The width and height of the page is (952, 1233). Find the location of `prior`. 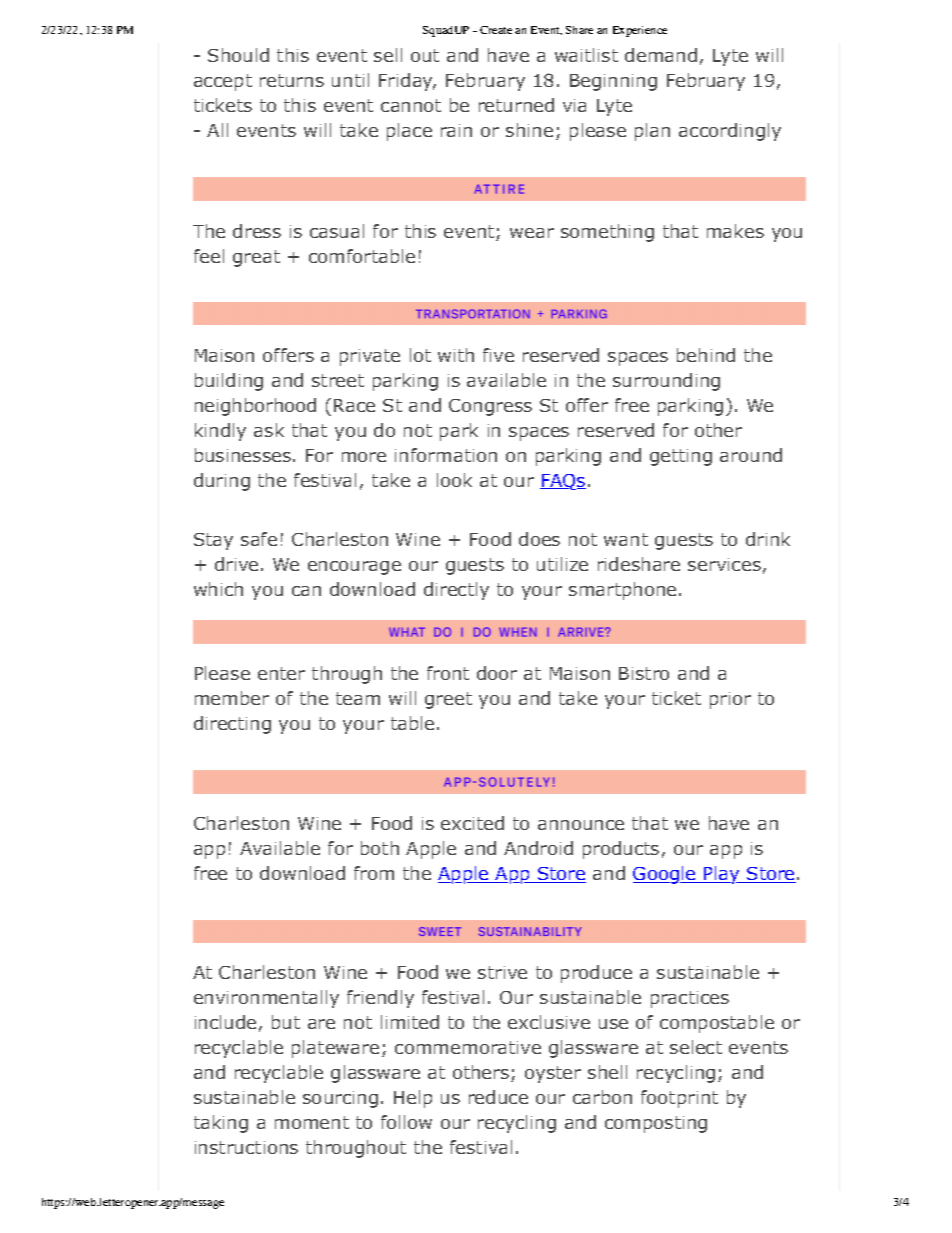

prior is located at coordinates (730, 700).
